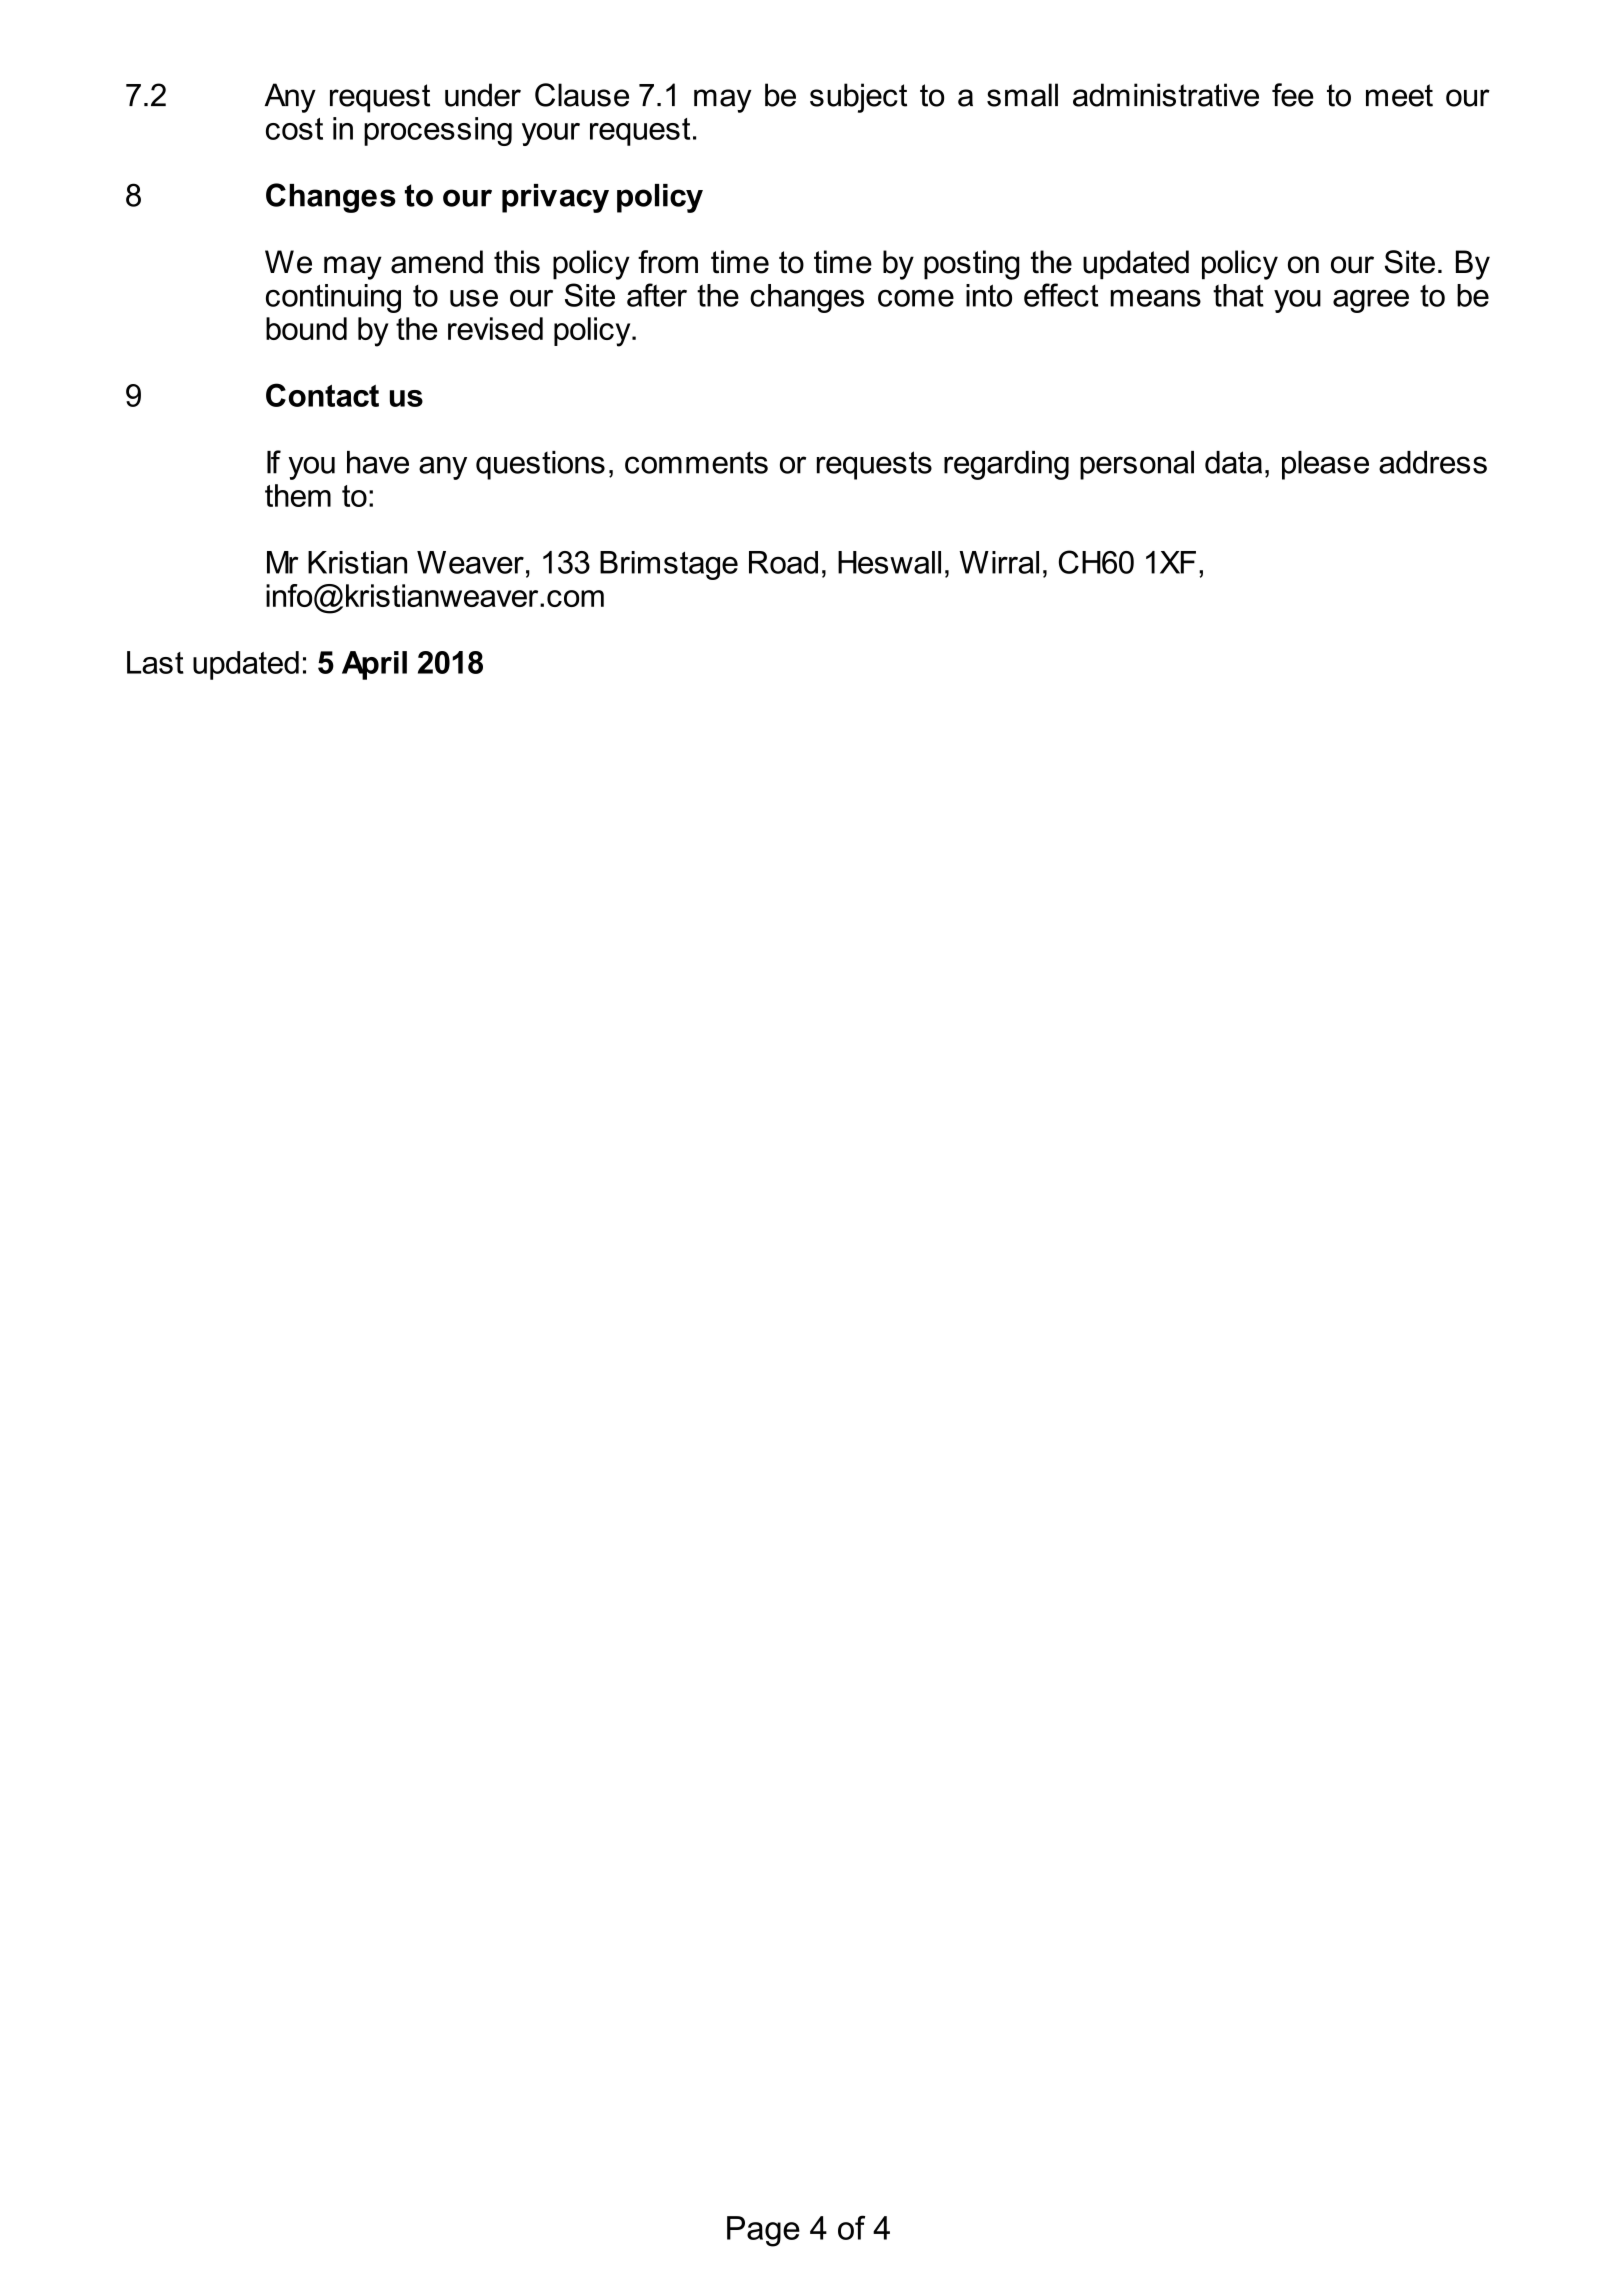  Describe the element at coordinates (763, 2231) in the screenshot. I see `Page` at that location.
